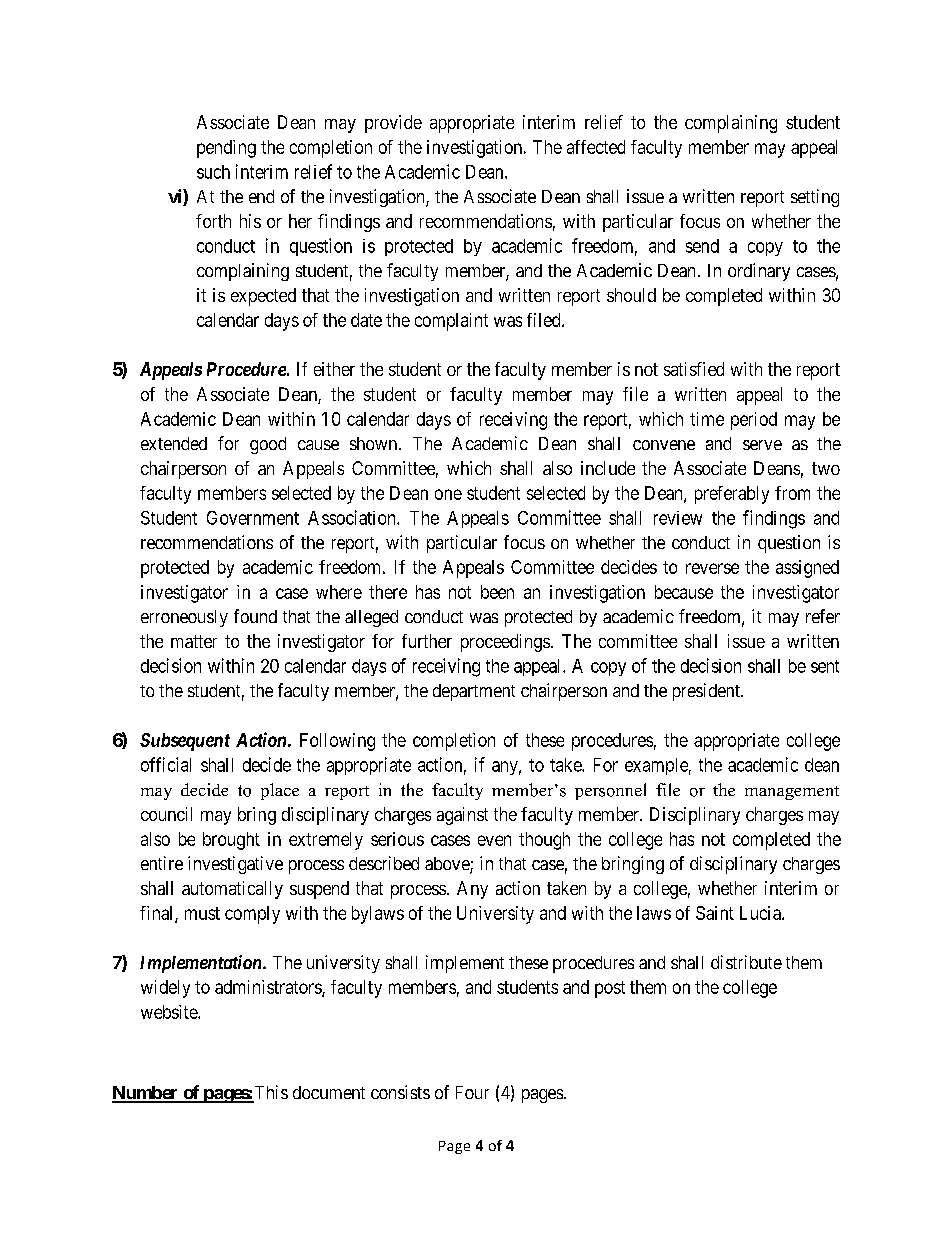  I want to click on provide, so click(393, 124).
